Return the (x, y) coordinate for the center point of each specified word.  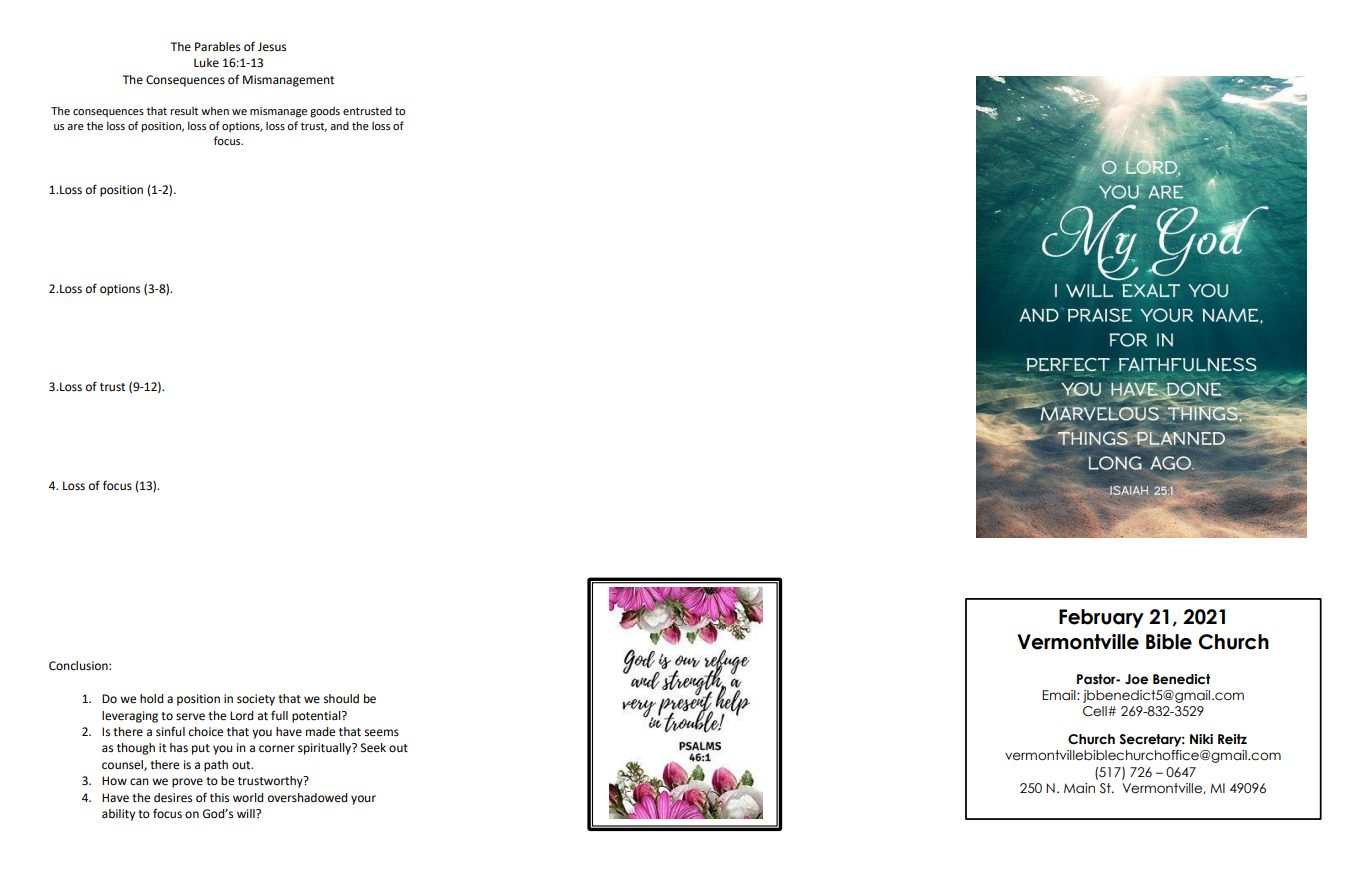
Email (1060, 695)
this (219, 798)
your (363, 800)
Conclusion (79, 666)
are (75, 127)
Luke (206, 62)
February (1101, 618)
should (341, 699)
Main (1079, 788)
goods (325, 112)
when (215, 110)
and (339, 125)
